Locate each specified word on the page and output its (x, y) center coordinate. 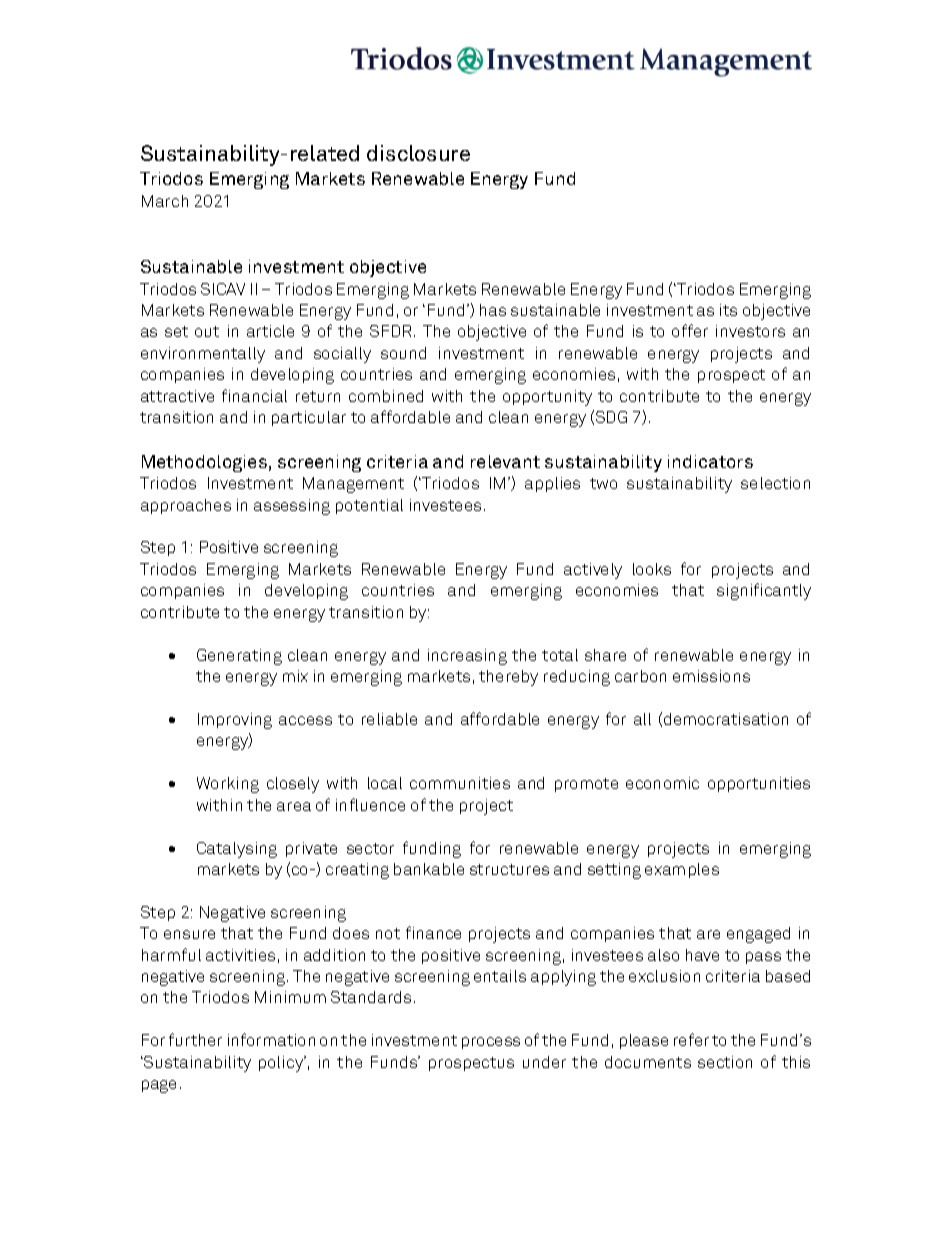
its (728, 310)
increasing (467, 657)
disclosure (418, 153)
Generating (239, 657)
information (271, 1039)
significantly (764, 591)
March (165, 201)
